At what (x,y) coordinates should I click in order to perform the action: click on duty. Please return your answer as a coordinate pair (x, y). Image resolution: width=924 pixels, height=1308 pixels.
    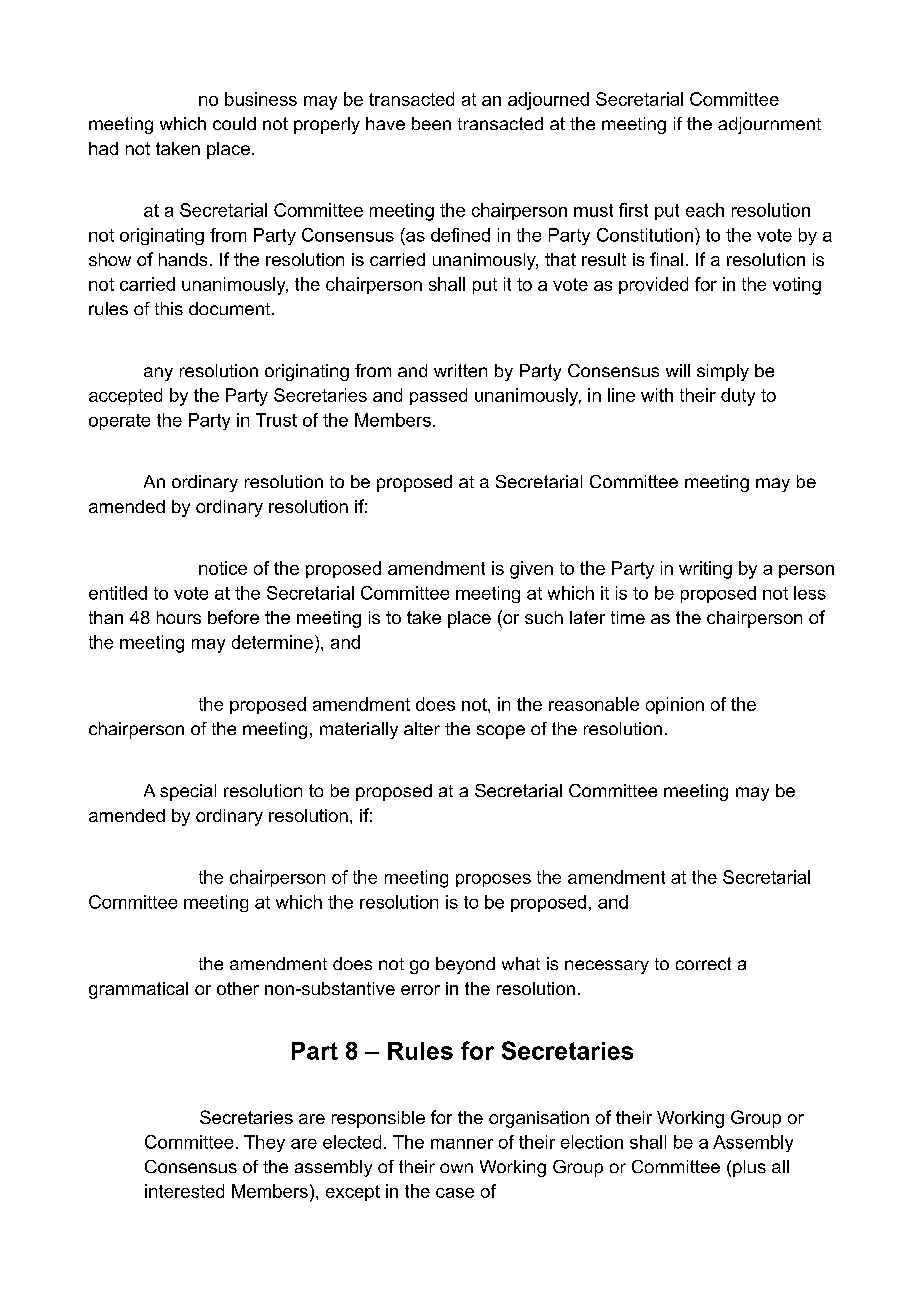
    Looking at the image, I should click on (738, 397).
